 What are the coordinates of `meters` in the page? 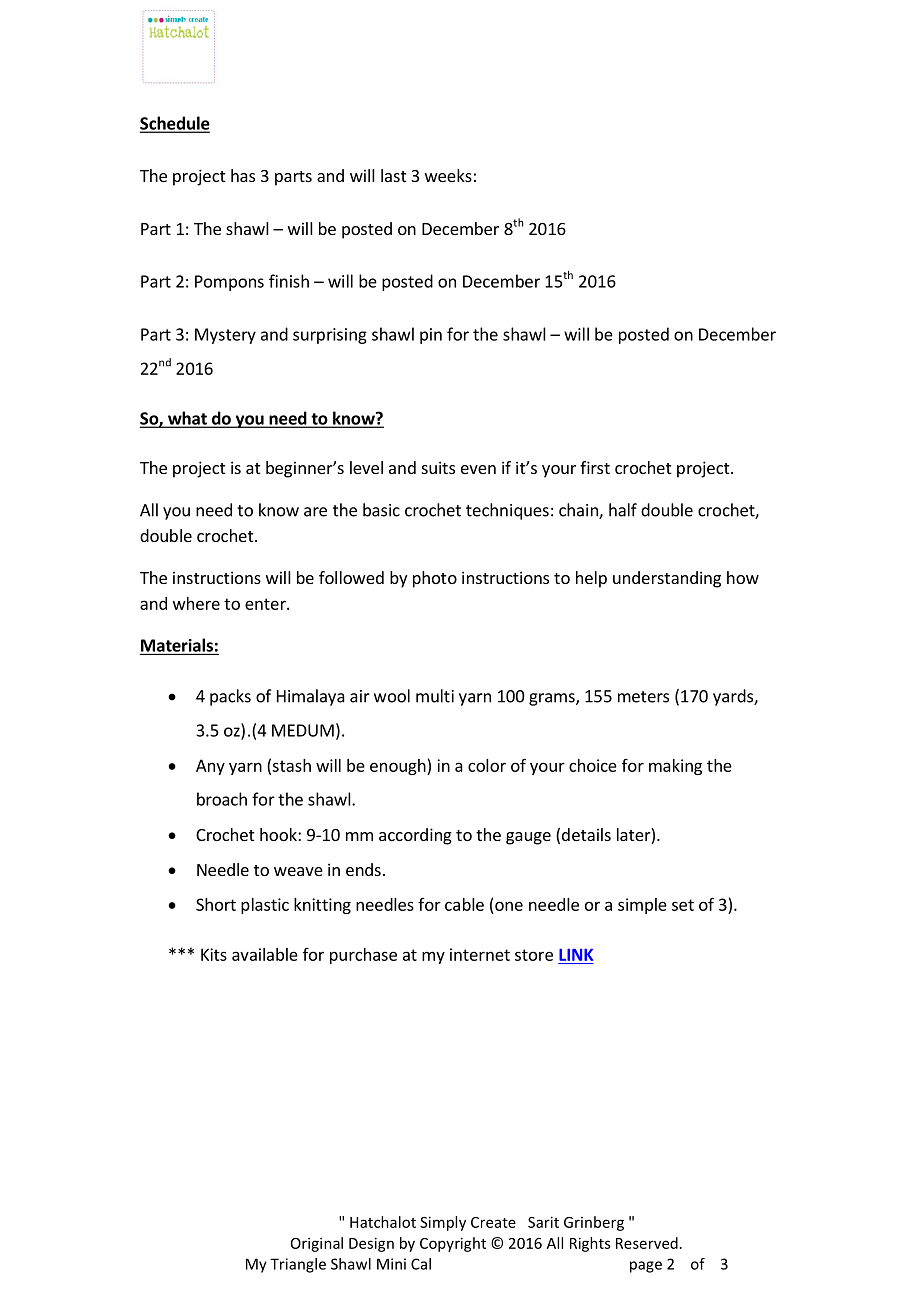 It's located at (643, 697).
